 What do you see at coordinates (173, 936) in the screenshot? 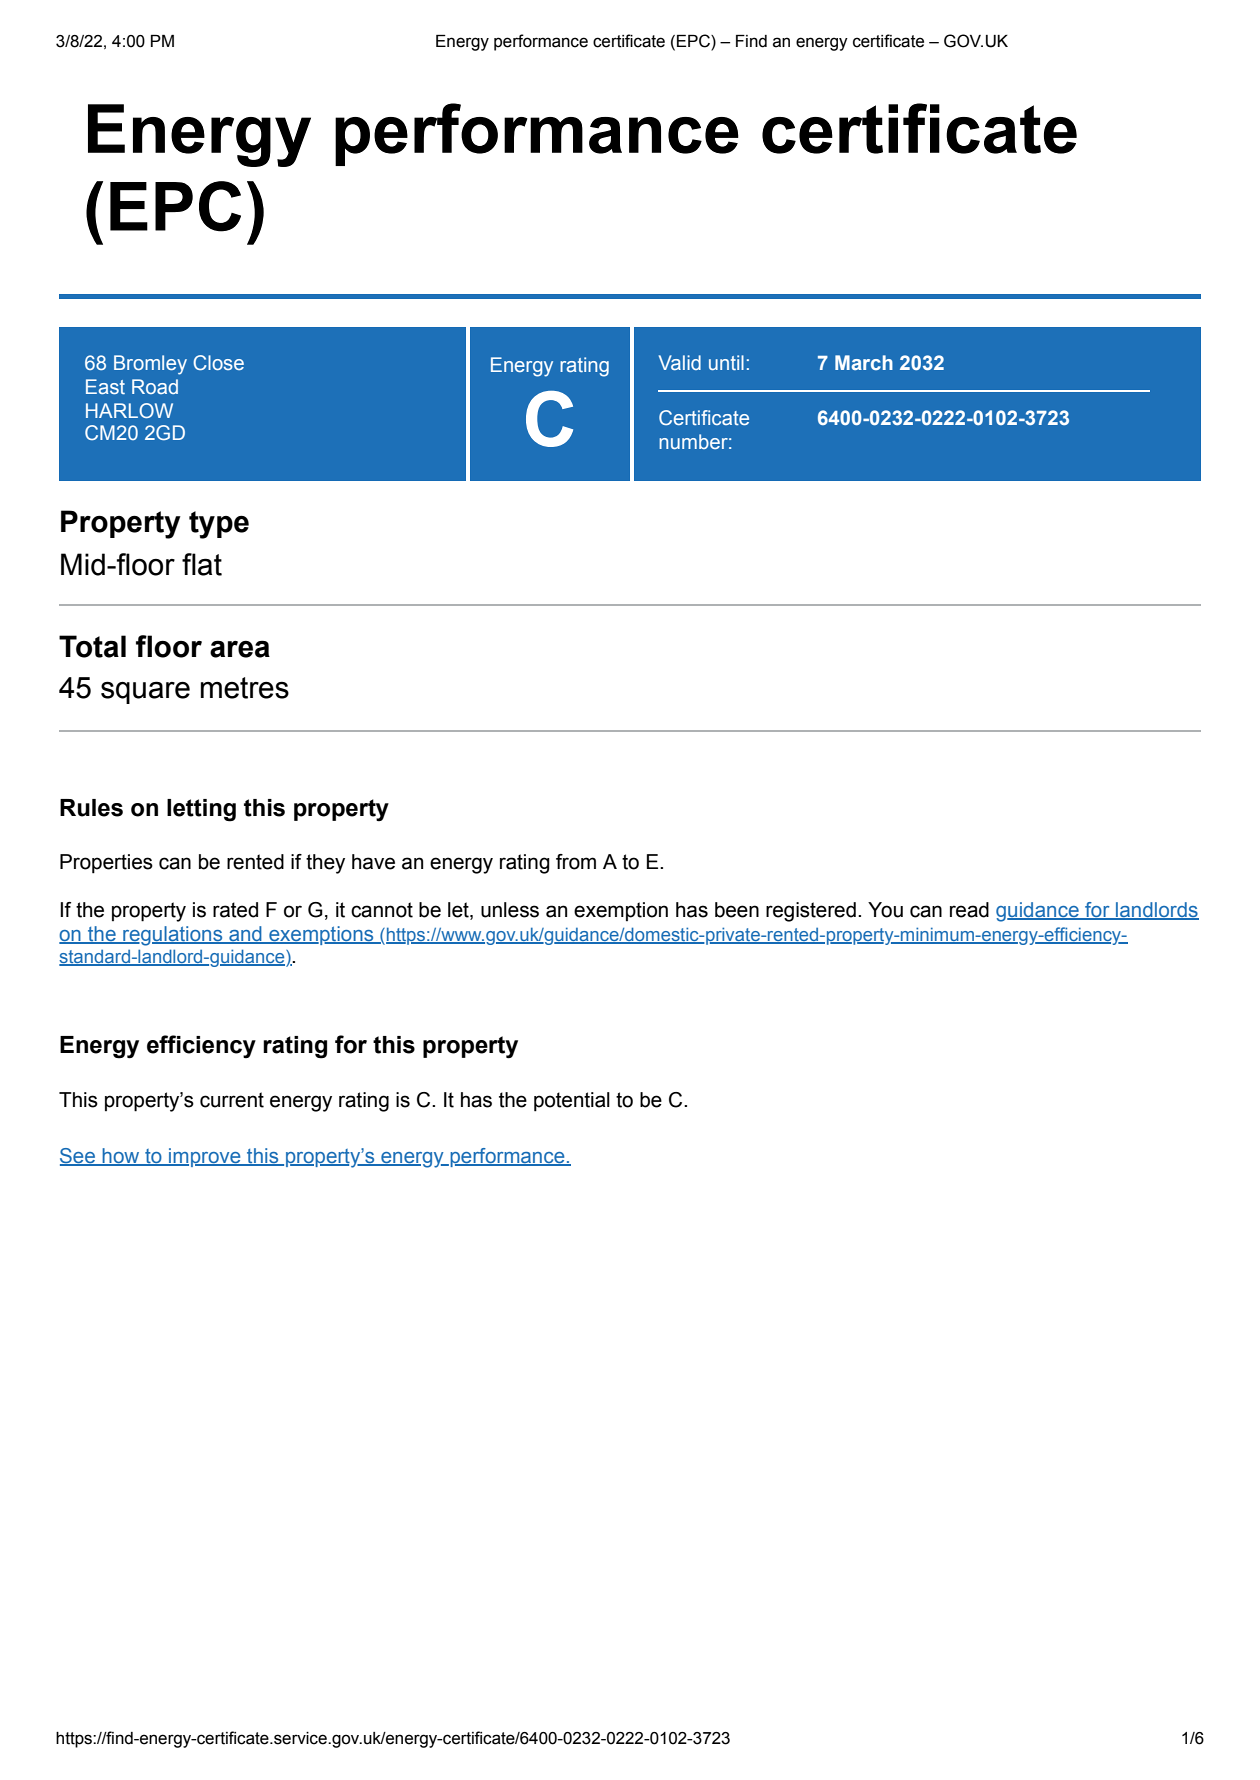
I see `regulations` at bounding box center [173, 936].
